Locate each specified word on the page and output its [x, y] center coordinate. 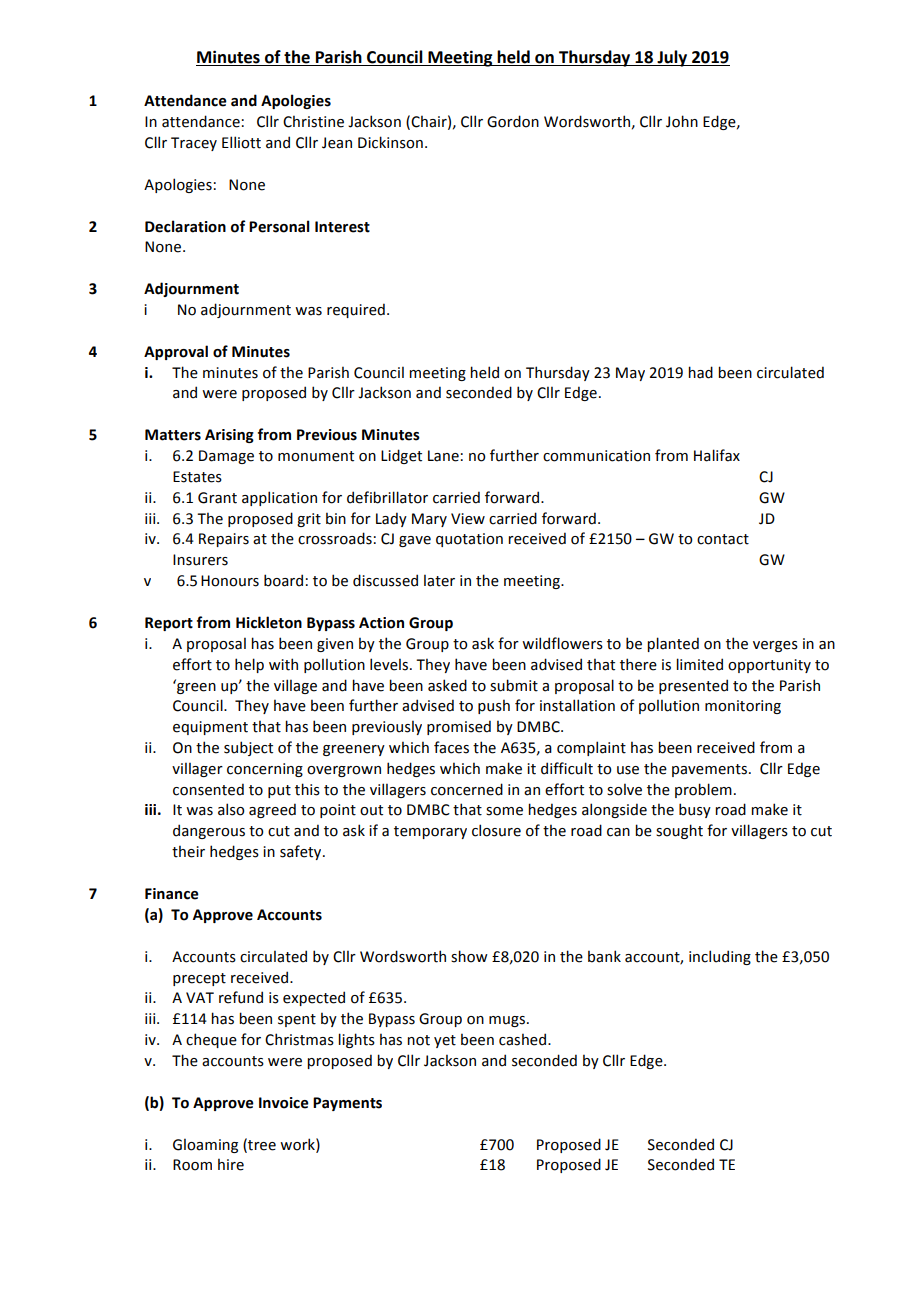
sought [679, 831]
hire [231, 1164]
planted [673, 644]
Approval [176, 352]
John [682, 121]
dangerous [209, 831]
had [700, 372]
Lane [443, 456]
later [439, 580]
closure [496, 830]
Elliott [241, 142]
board [283, 580]
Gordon [513, 121]
